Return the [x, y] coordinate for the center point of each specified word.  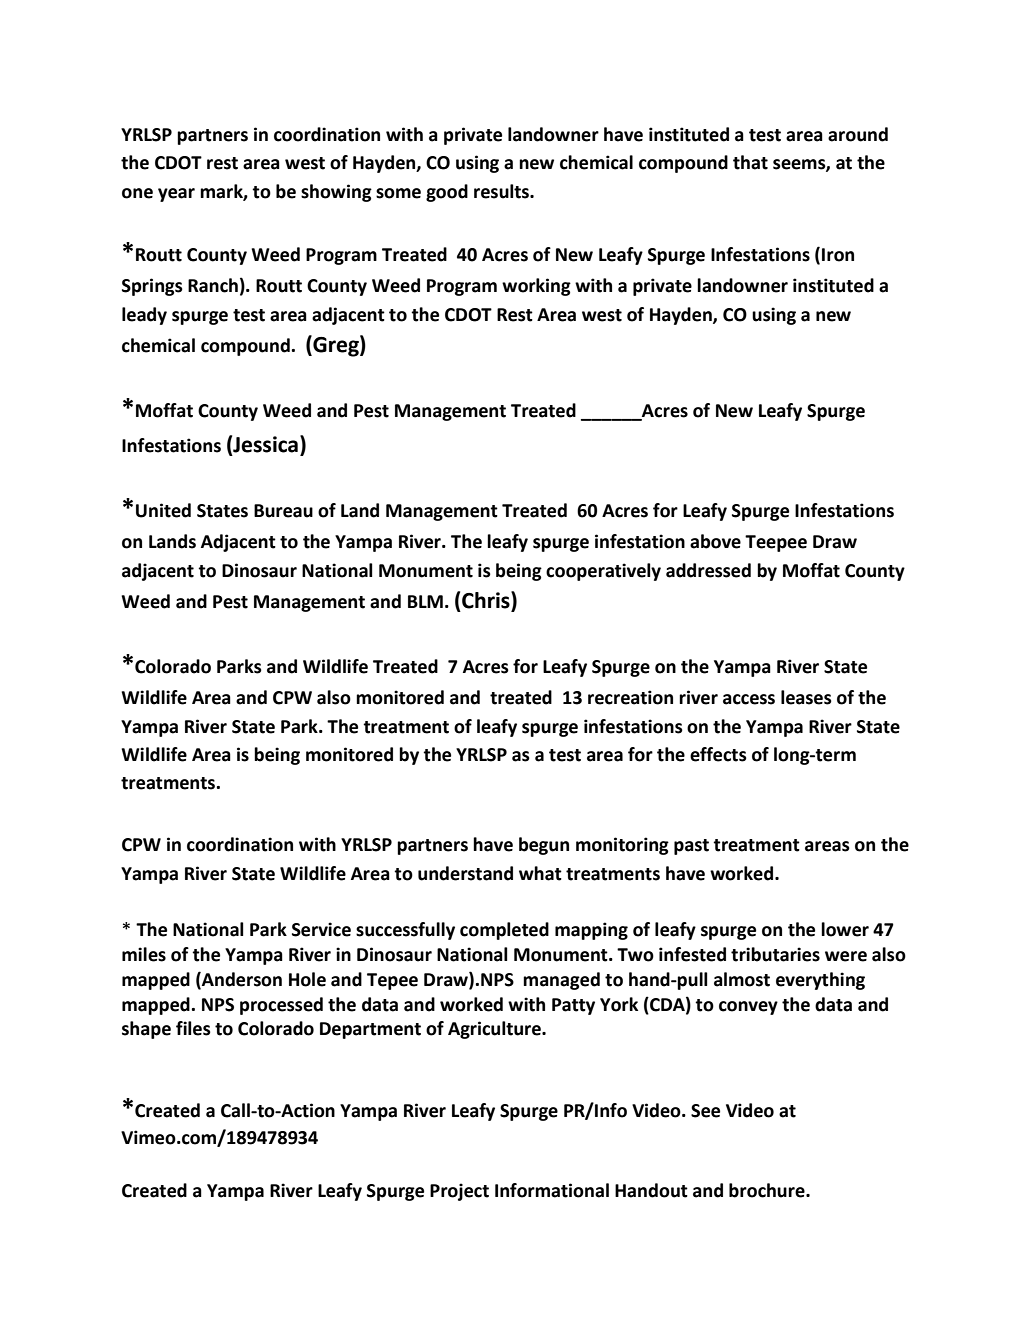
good [447, 193]
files [193, 1028]
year [176, 195]
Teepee [776, 543]
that [750, 162]
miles [144, 954]
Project [459, 1192]
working [536, 287]
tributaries [775, 954]
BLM [425, 601]
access [749, 699]
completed [504, 931]
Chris [487, 601]
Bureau [283, 511]
